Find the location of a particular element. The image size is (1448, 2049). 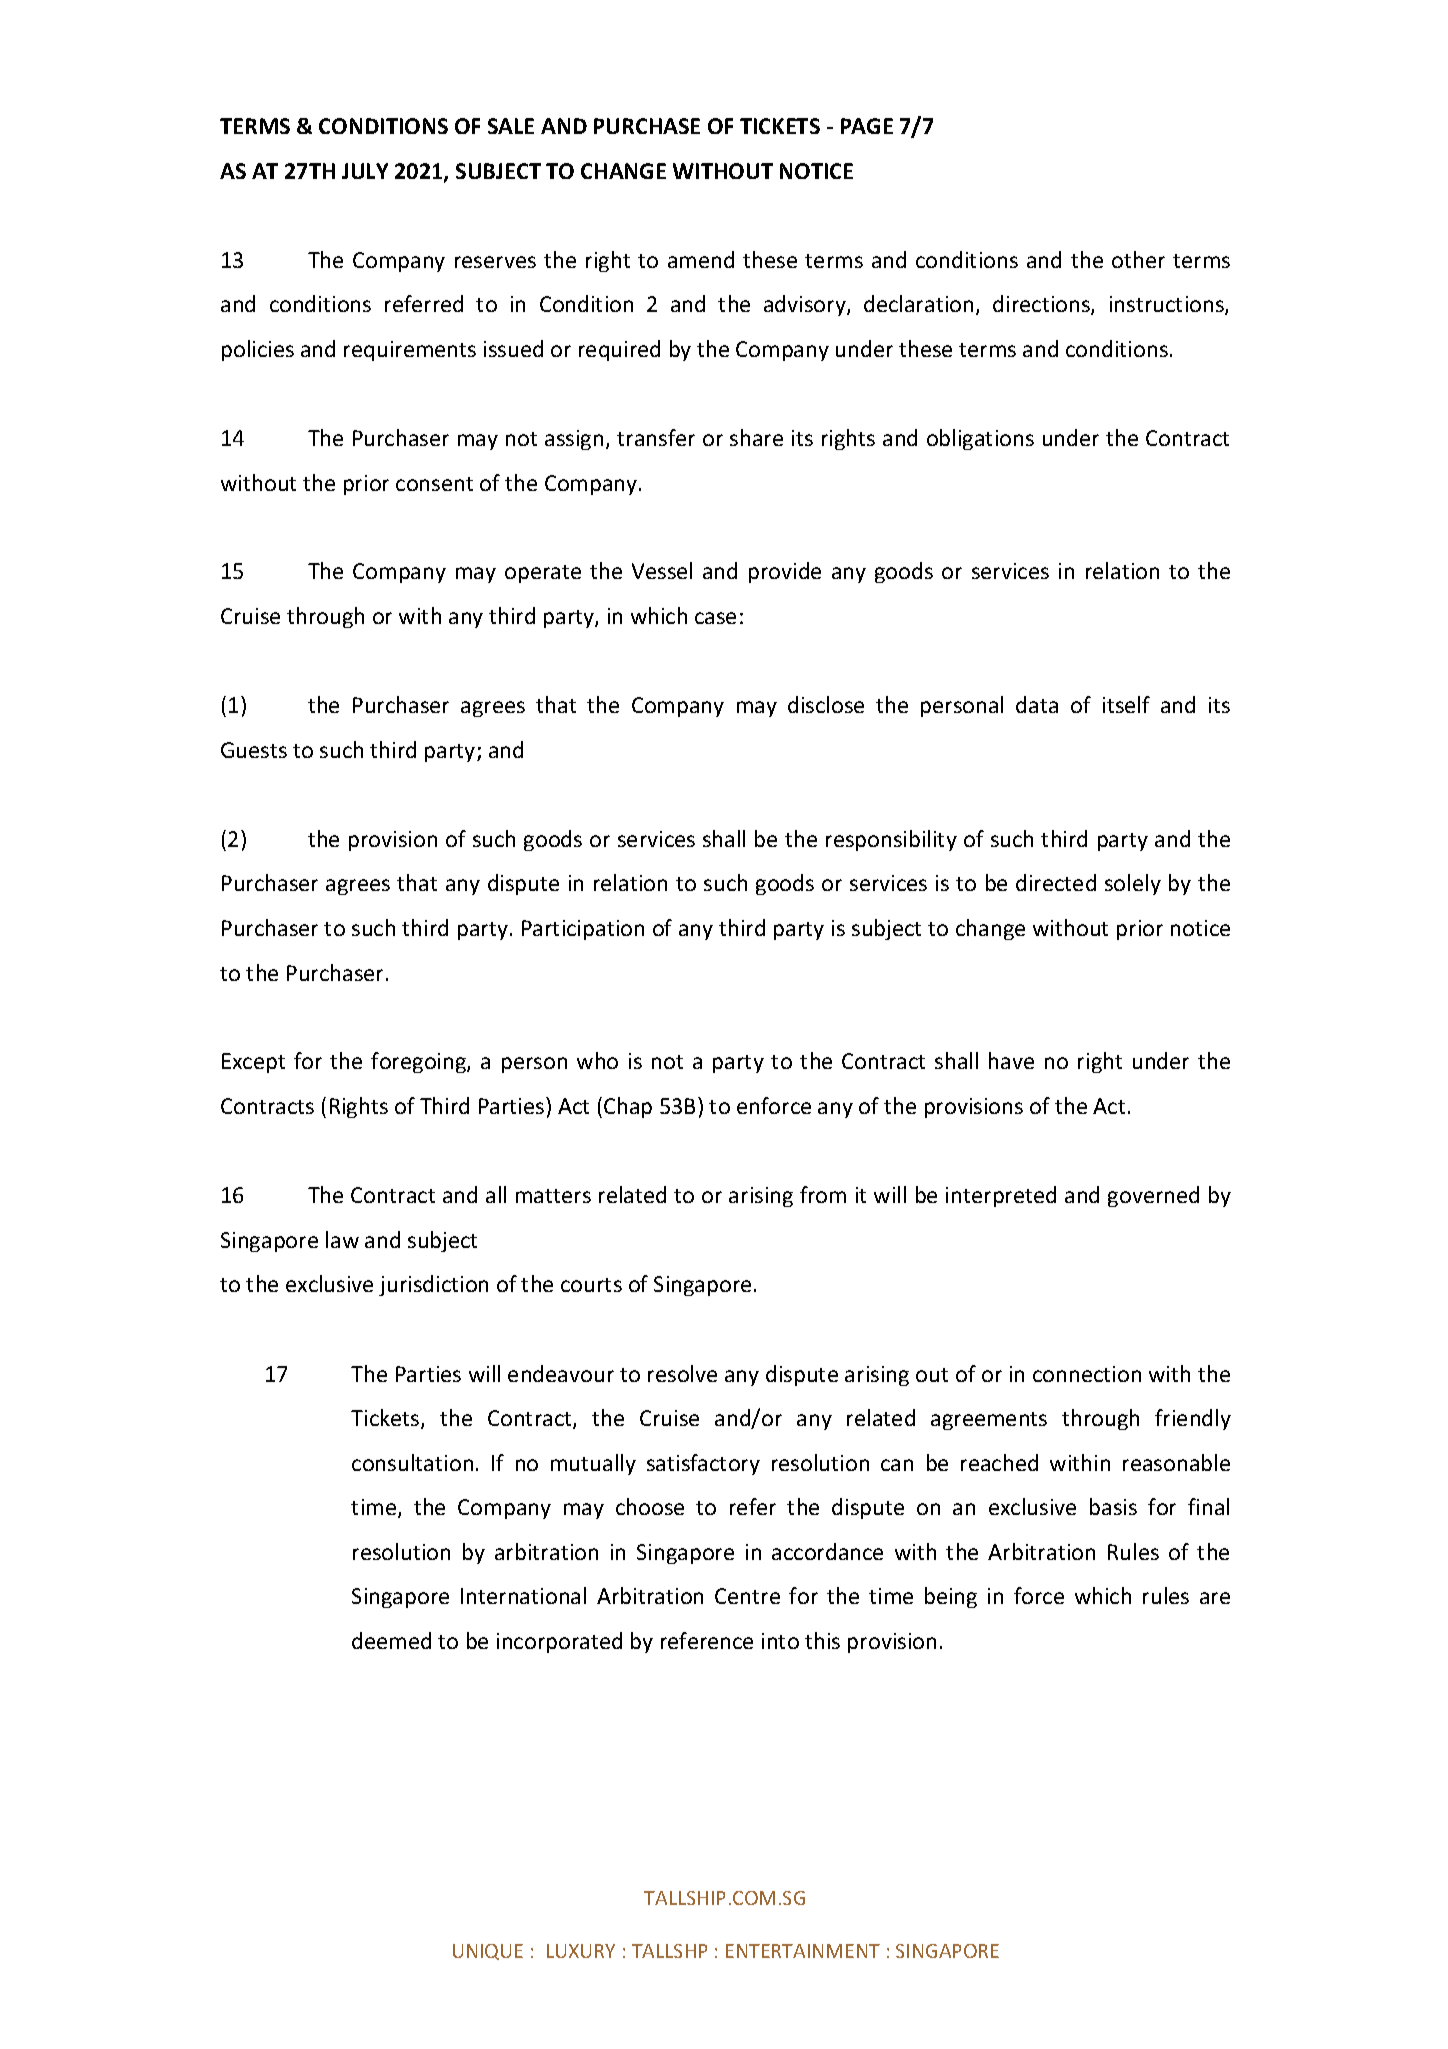

disclose is located at coordinates (826, 704).
